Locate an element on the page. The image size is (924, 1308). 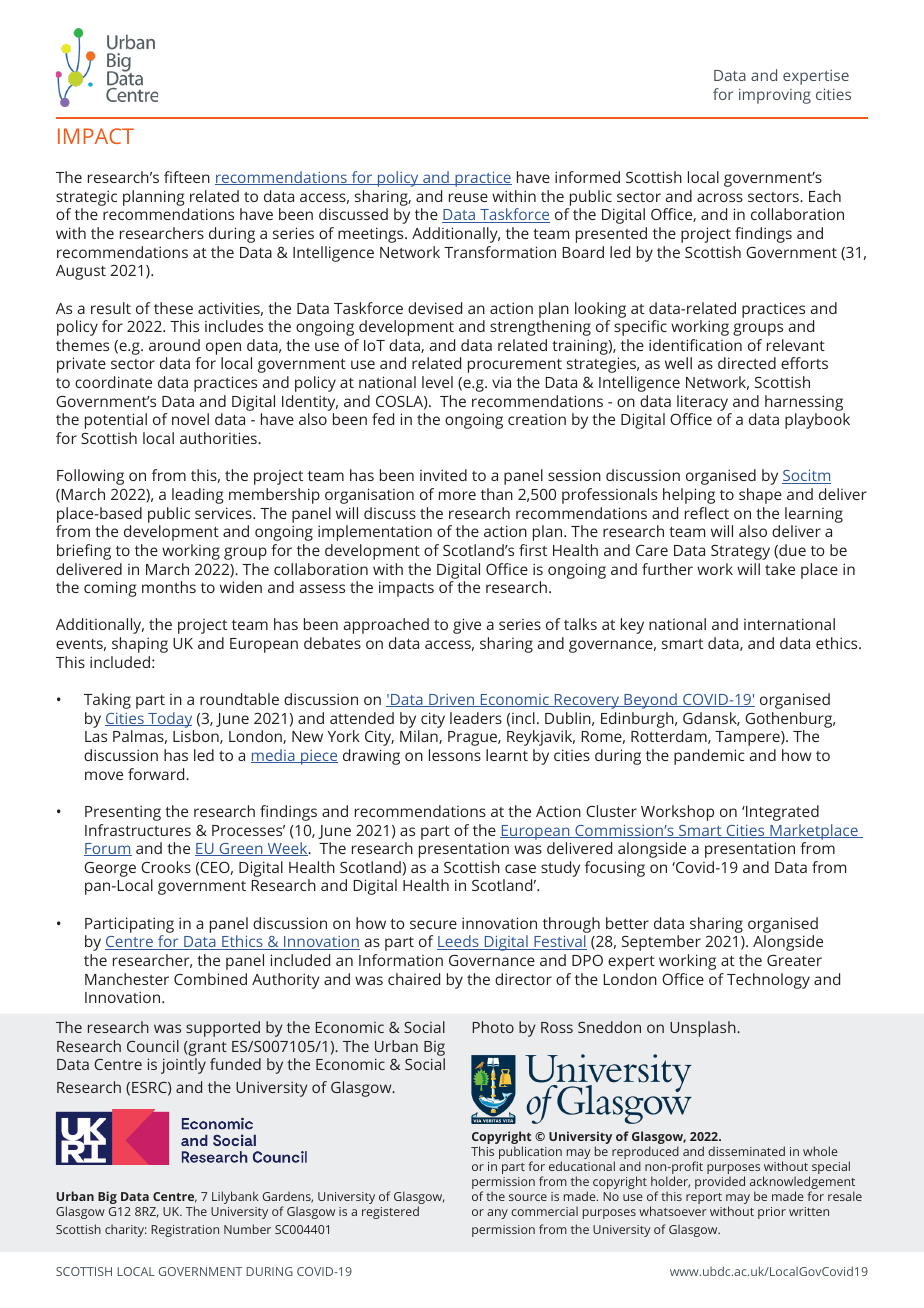
any is located at coordinates (497, 1214).
